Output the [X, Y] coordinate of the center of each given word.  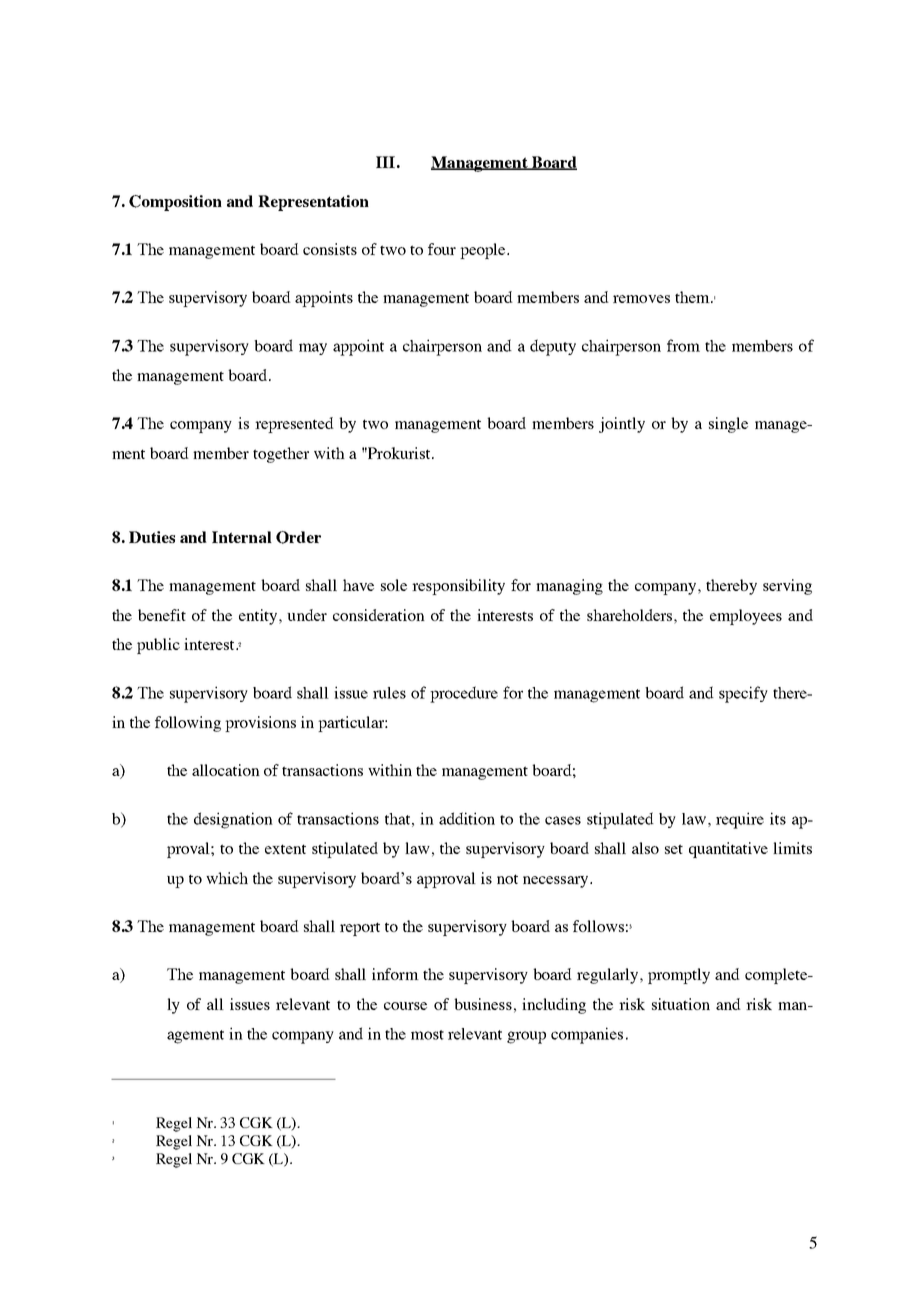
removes [641, 299]
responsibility [458, 587]
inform [395, 974]
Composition [175, 203]
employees [746, 617]
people [484, 251]
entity [259, 617]
